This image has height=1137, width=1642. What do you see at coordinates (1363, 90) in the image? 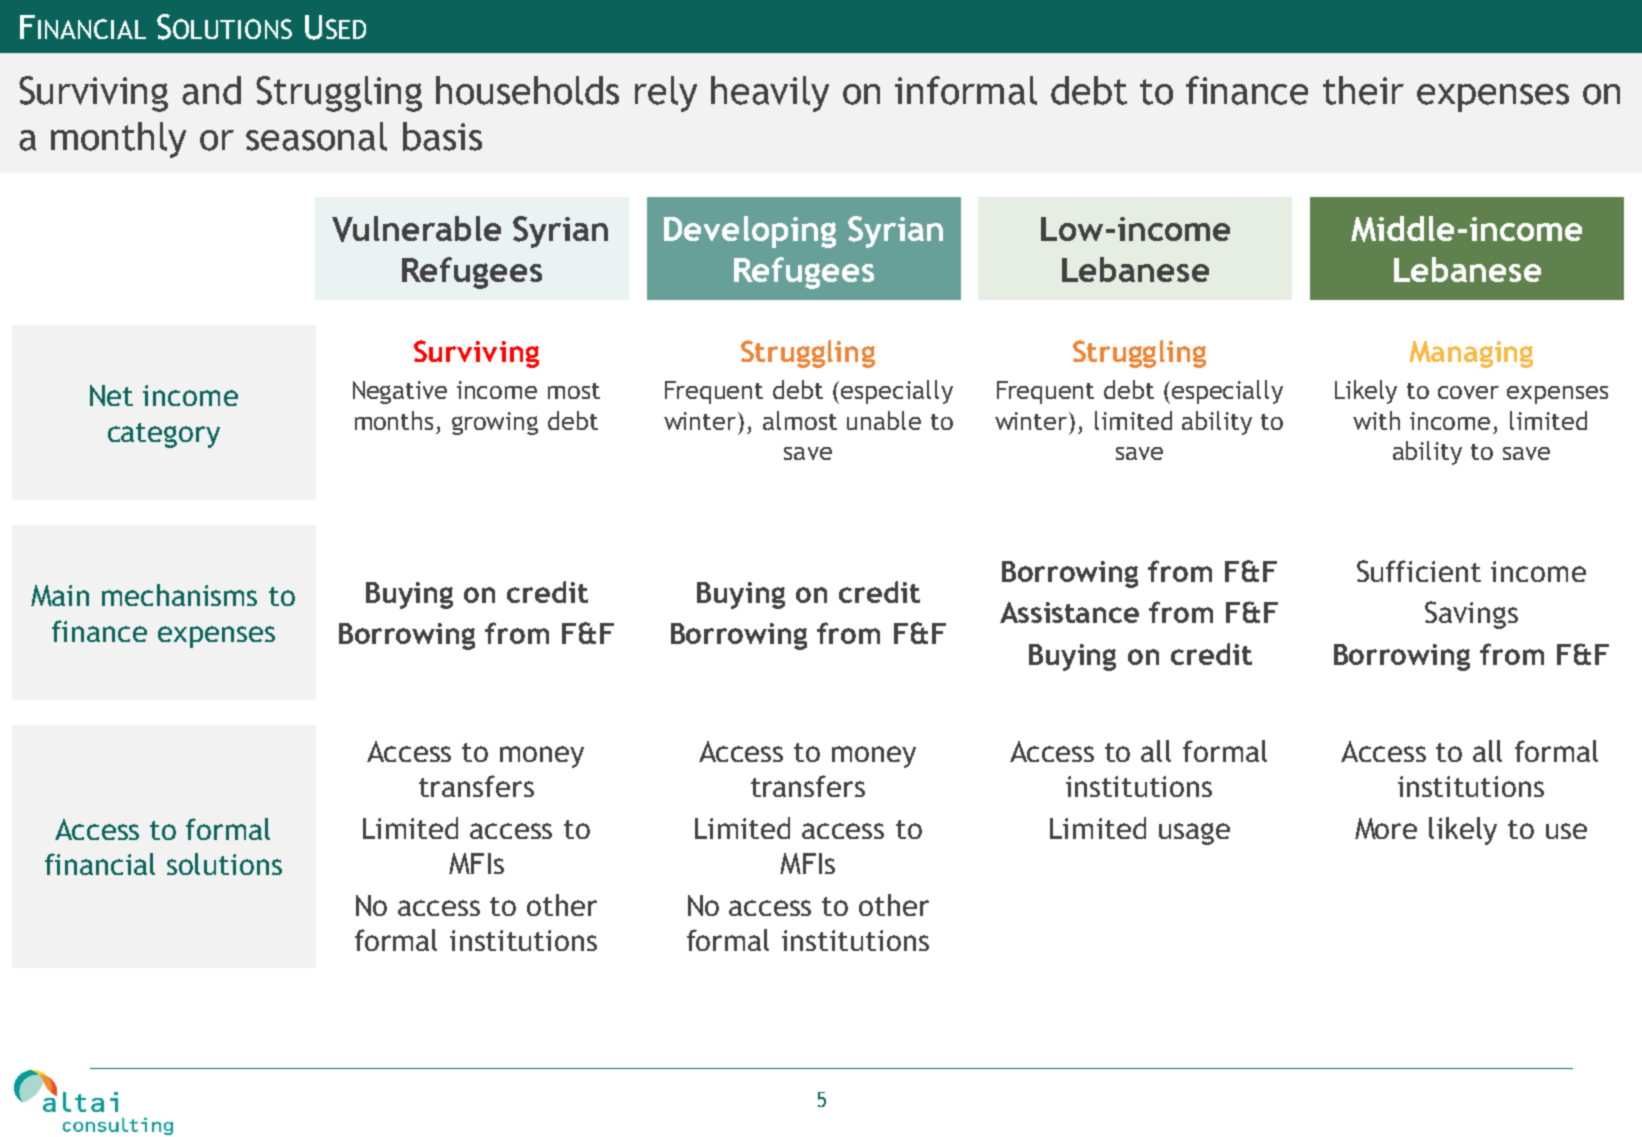
I see `their` at bounding box center [1363, 90].
